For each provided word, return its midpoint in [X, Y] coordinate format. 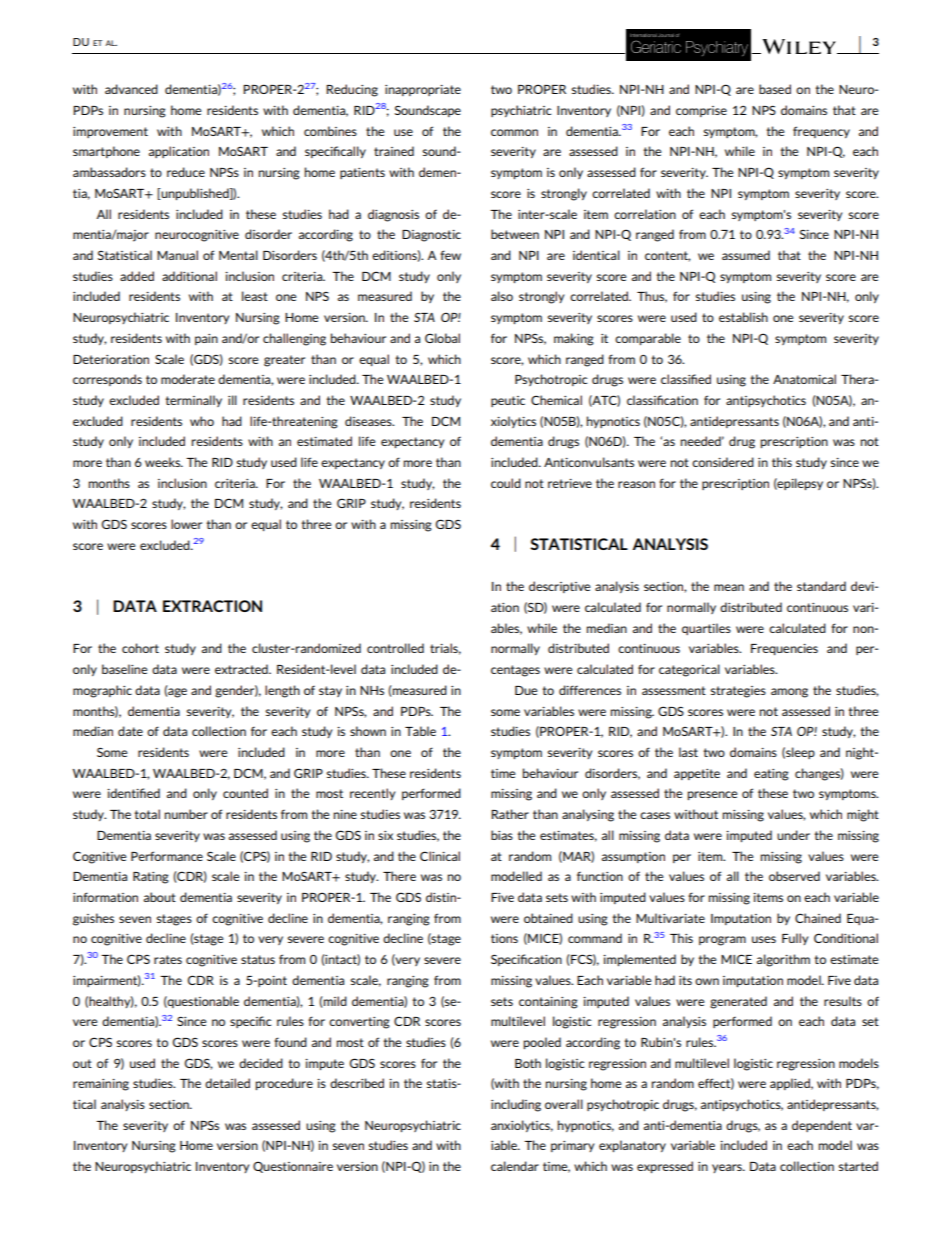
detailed [227, 1083]
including [516, 1105]
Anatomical [804, 379]
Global [442, 338]
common [514, 132]
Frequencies [784, 649]
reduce [186, 172]
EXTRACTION [212, 606]
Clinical [440, 856]
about [160, 897]
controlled [395, 648]
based [775, 89]
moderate [188, 379]
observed [794, 876]
